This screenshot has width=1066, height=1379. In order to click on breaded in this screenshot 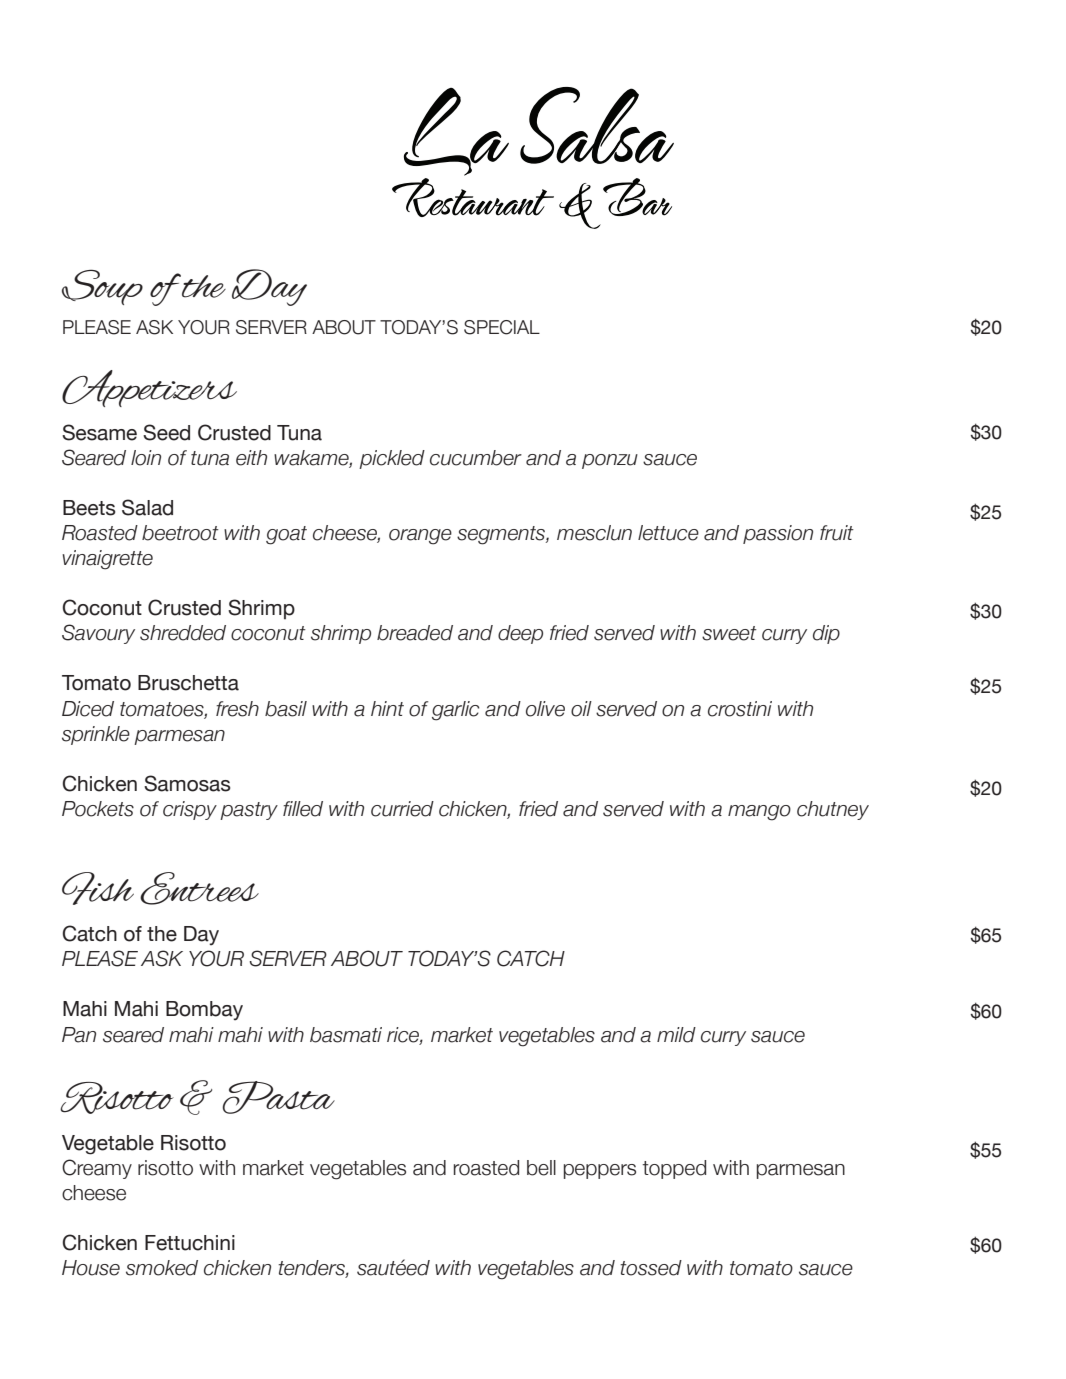, I will do `click(415, 633)`.
